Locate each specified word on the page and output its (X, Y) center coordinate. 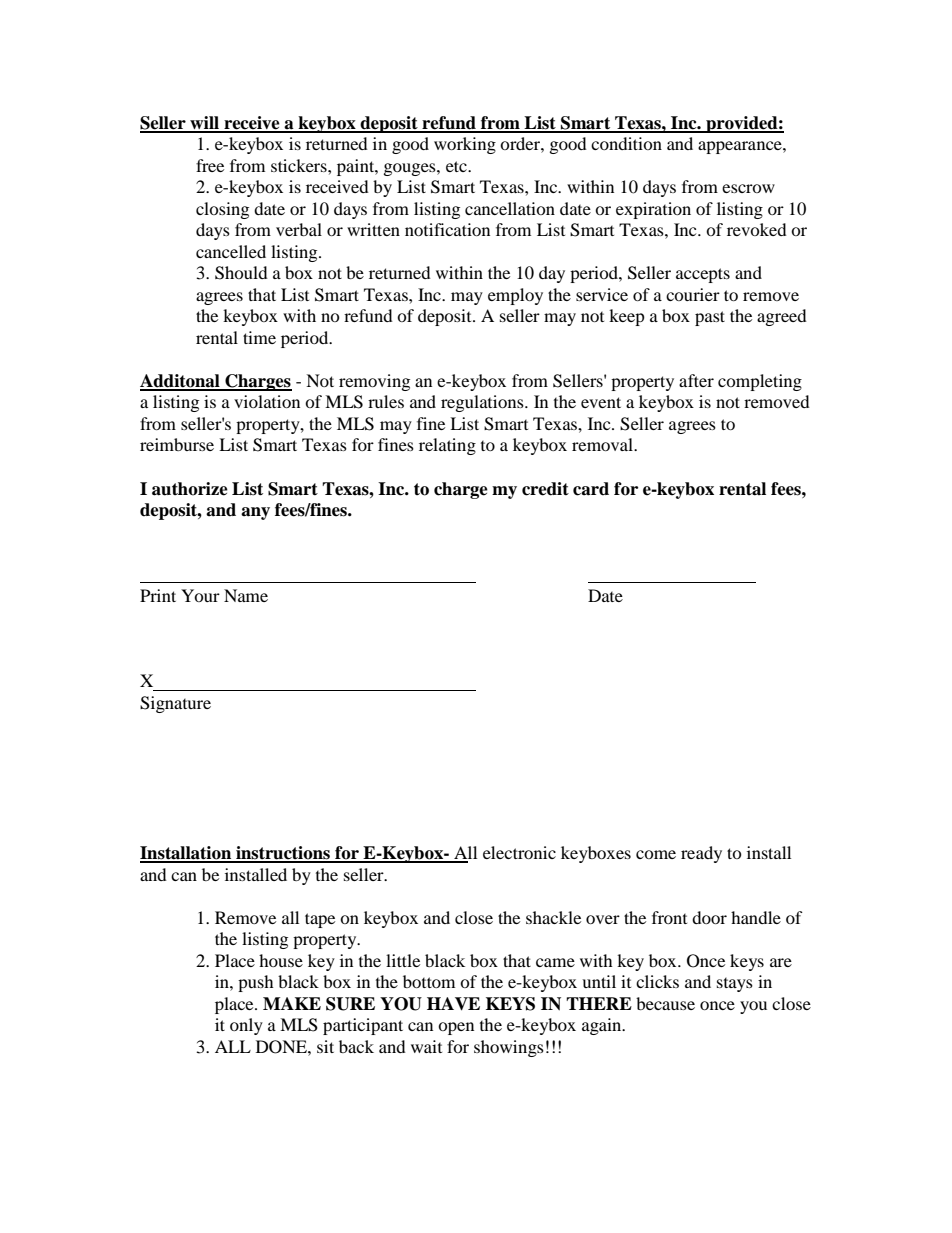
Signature (175, 704)
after (696, 380)
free (210, 165)
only (246, 1026)
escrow (748, 188)
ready (701, 854)
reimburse (177, 444)
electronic (519, 852)
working (465, 145)
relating (447, 446)
